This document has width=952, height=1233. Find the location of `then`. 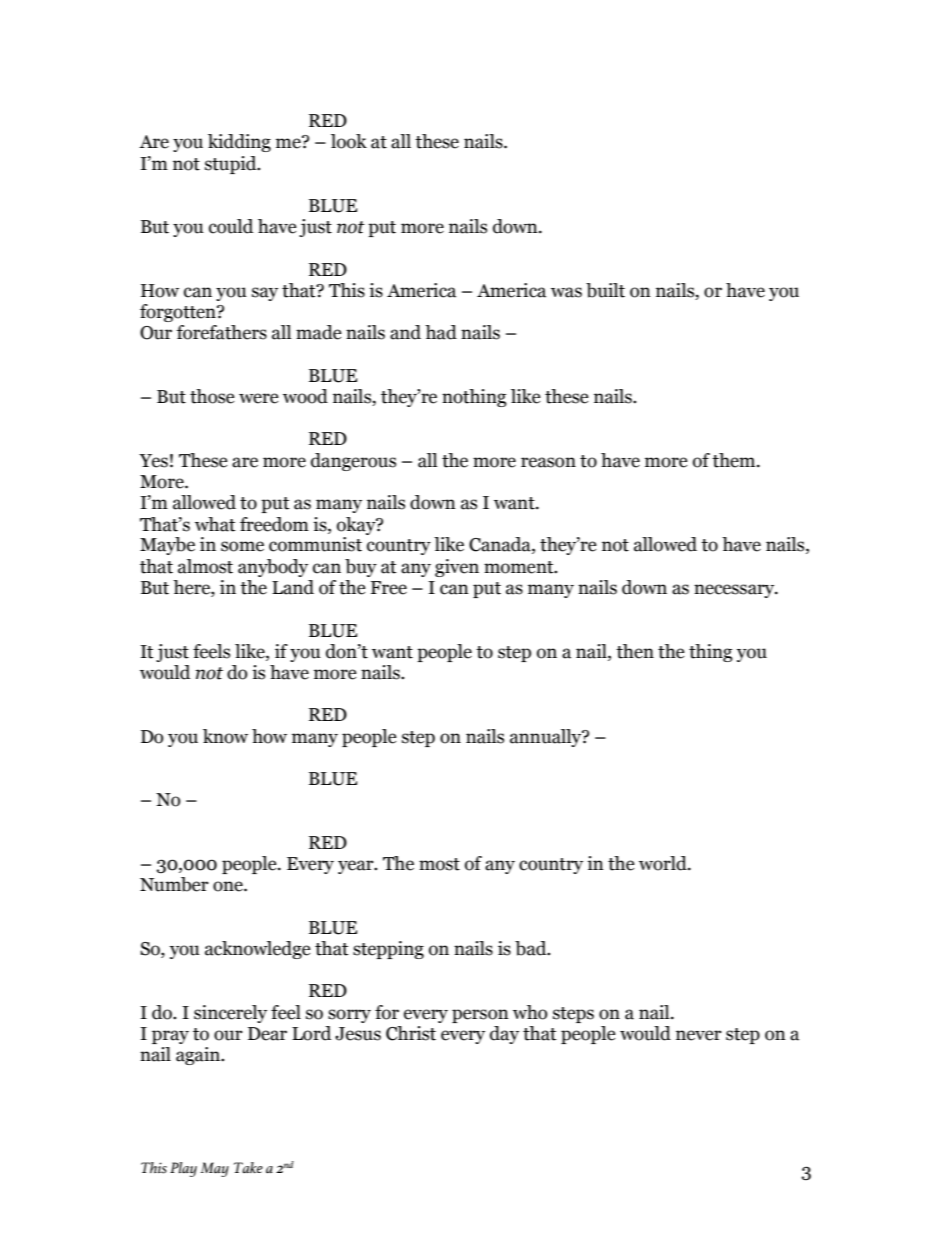

then is located at coordinates (635, 651).
